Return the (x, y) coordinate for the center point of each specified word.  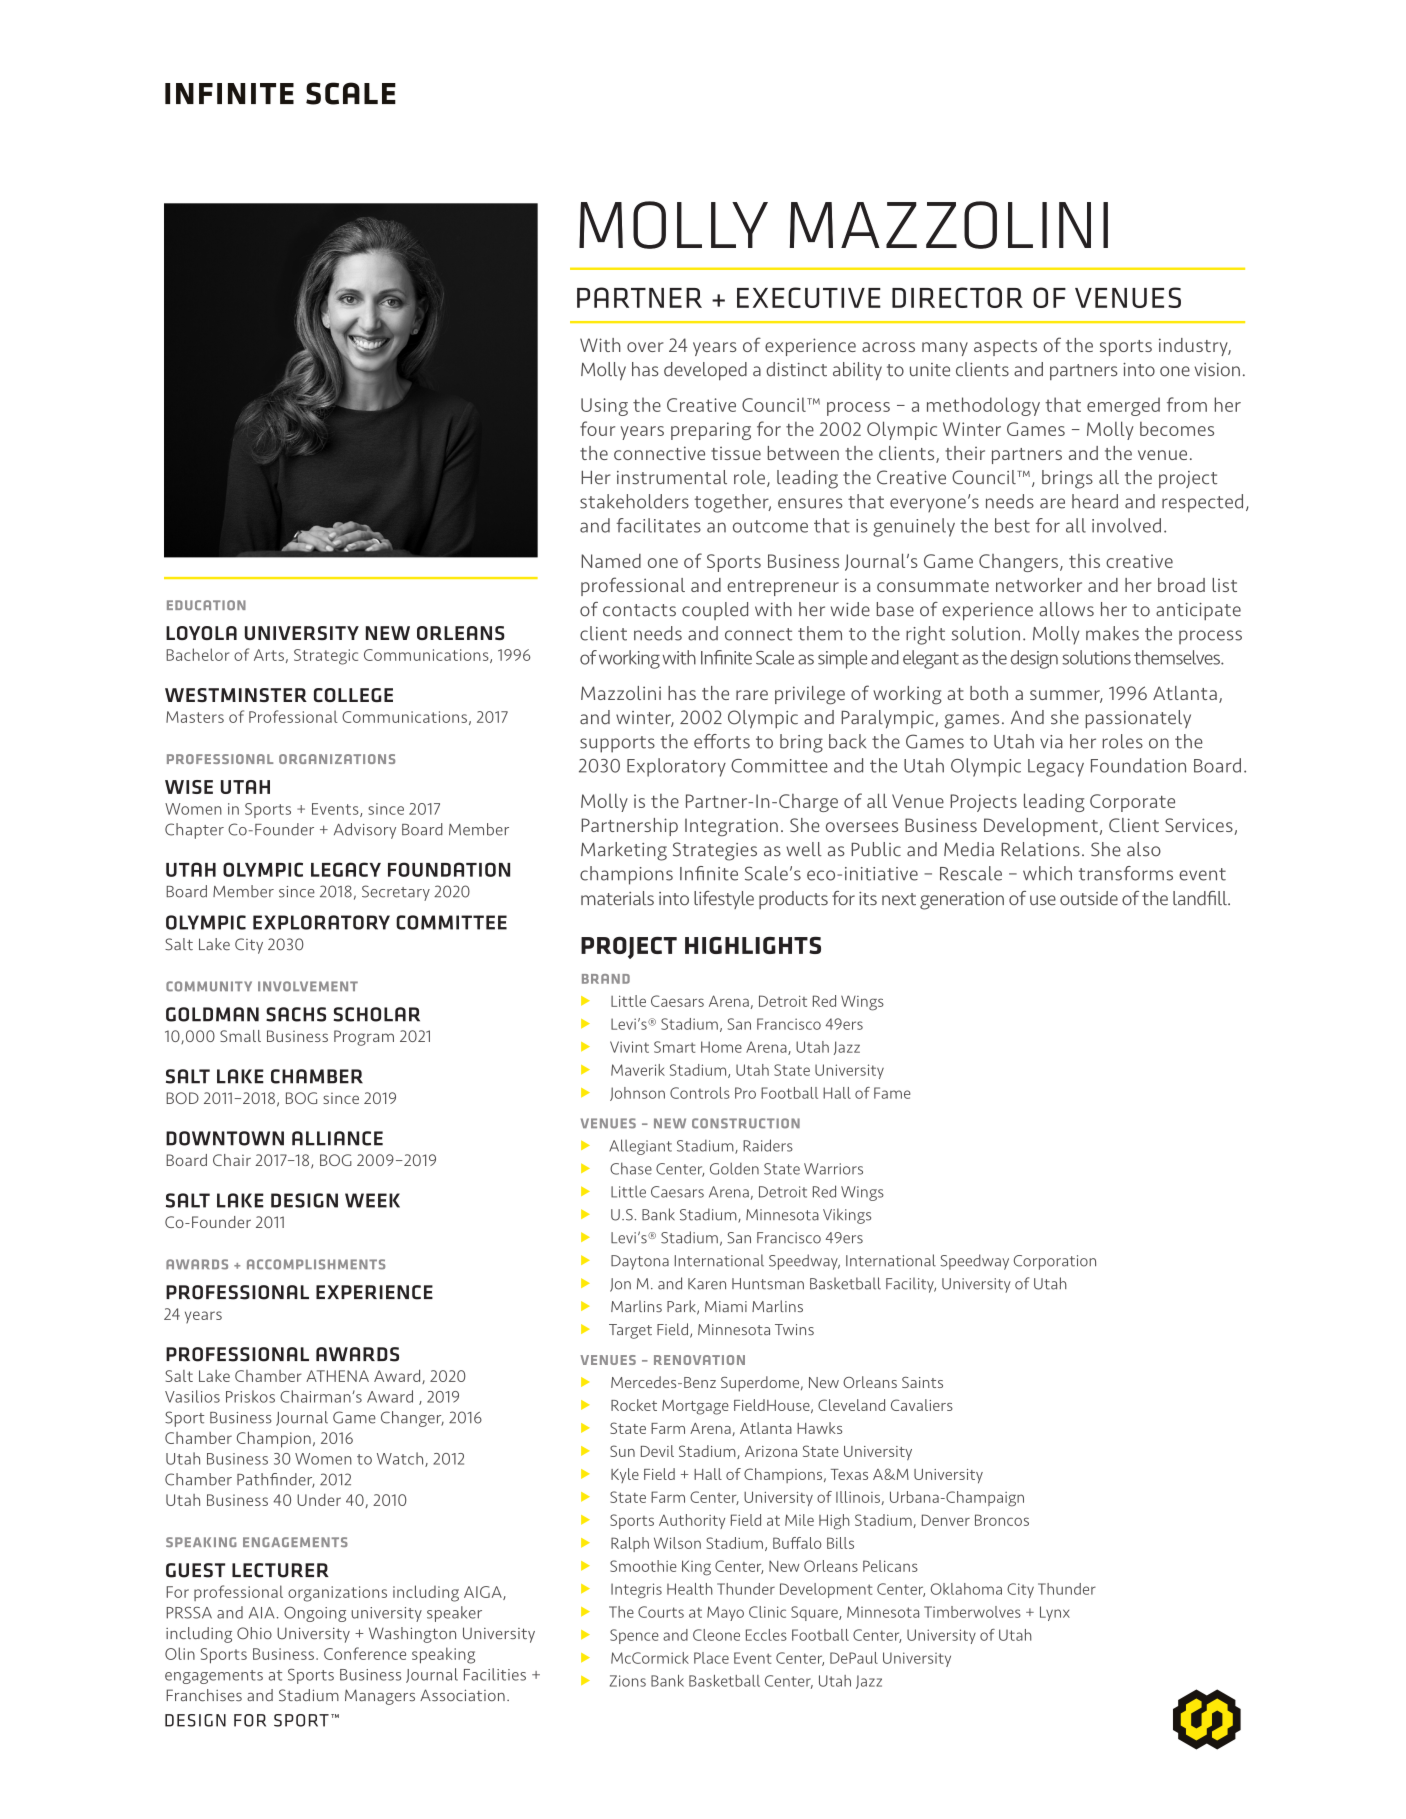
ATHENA (337, 1376)
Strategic (326, 657)
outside (1089, 898)
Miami (726, 1306)
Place (711, 1658)
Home (721, 1047)
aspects (1005, 348)
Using (604, 407)
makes (1112, 633)
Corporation (1055, 1262)
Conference (365, 1653)
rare (752, 695)
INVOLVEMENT (308, 986)
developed (705, 371)
